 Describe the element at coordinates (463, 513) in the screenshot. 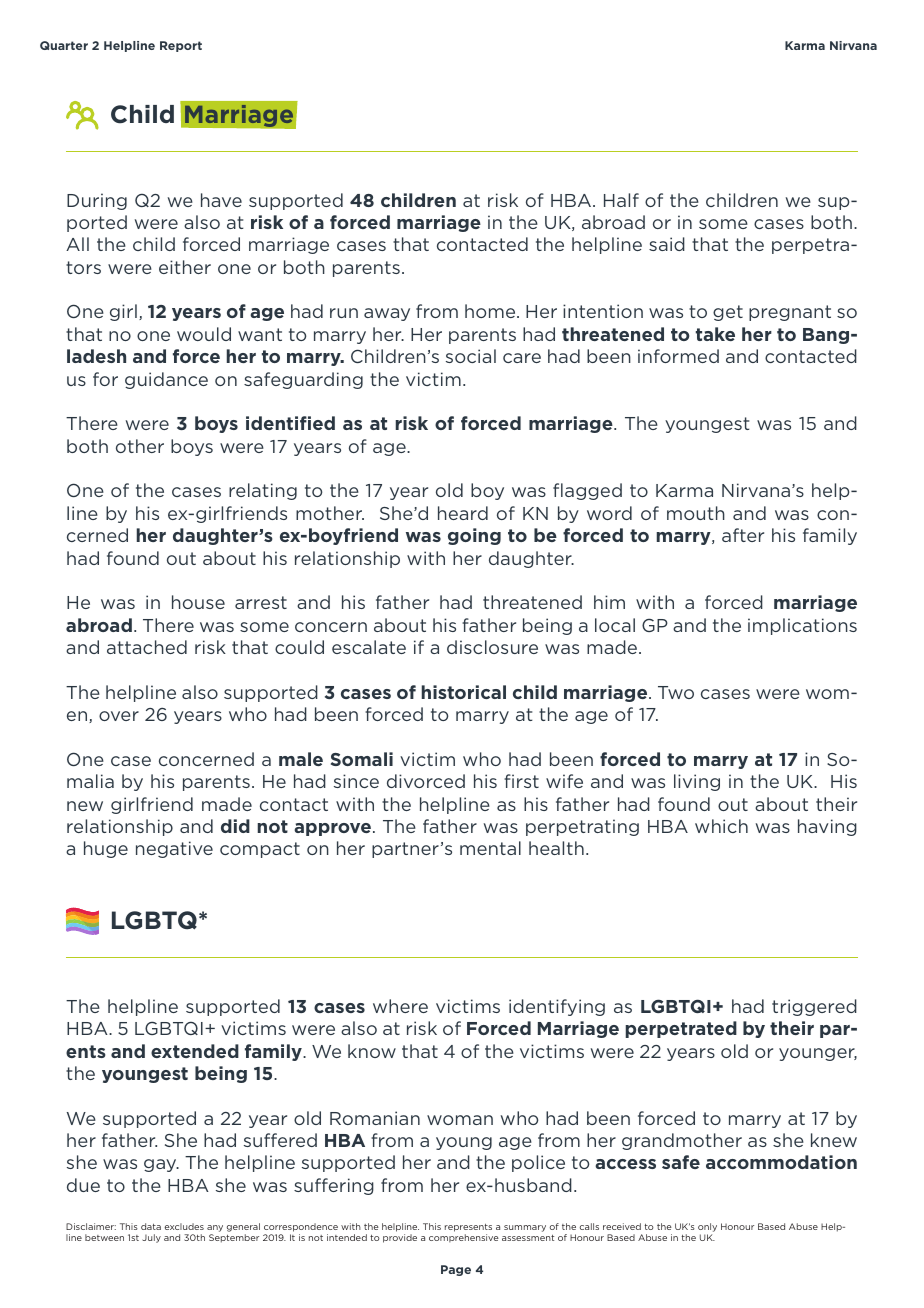

I see `heard` at that location.
